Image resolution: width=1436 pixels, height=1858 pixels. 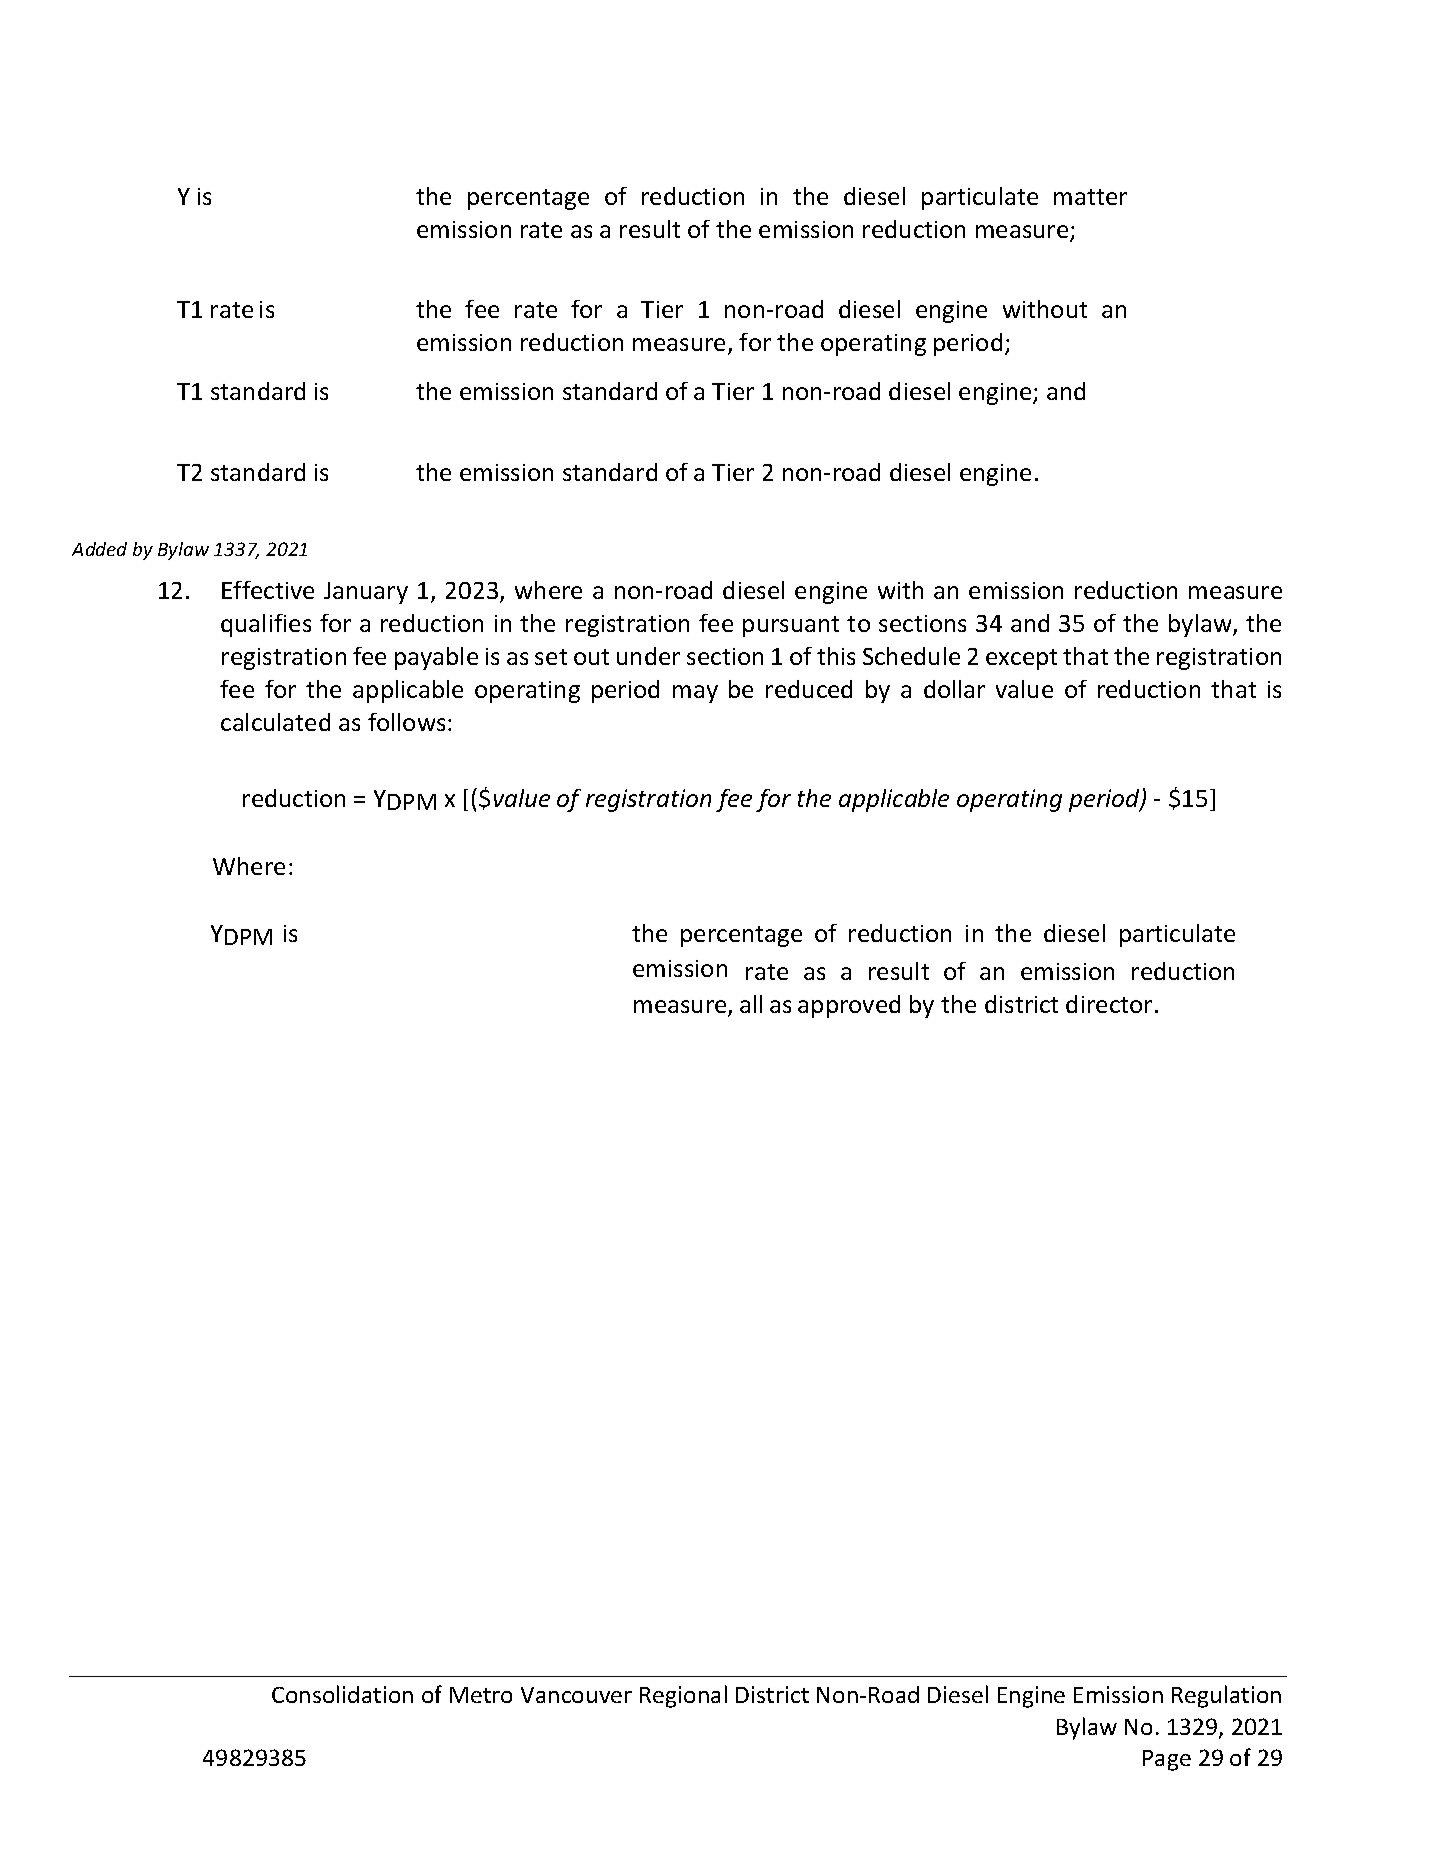 I want to click on all, so click(x=751, y=1004).
